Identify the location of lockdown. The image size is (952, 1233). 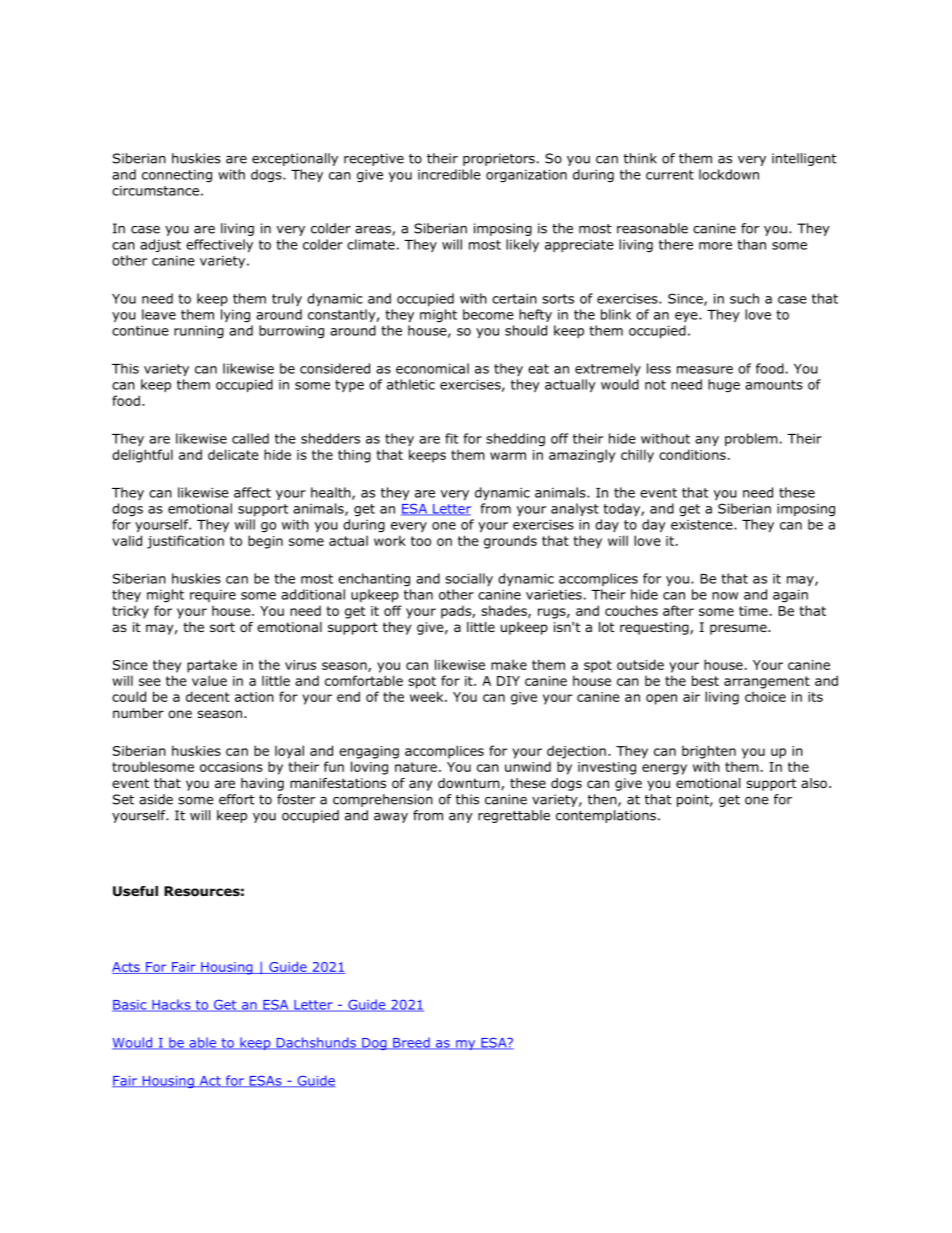
(729, 174).
